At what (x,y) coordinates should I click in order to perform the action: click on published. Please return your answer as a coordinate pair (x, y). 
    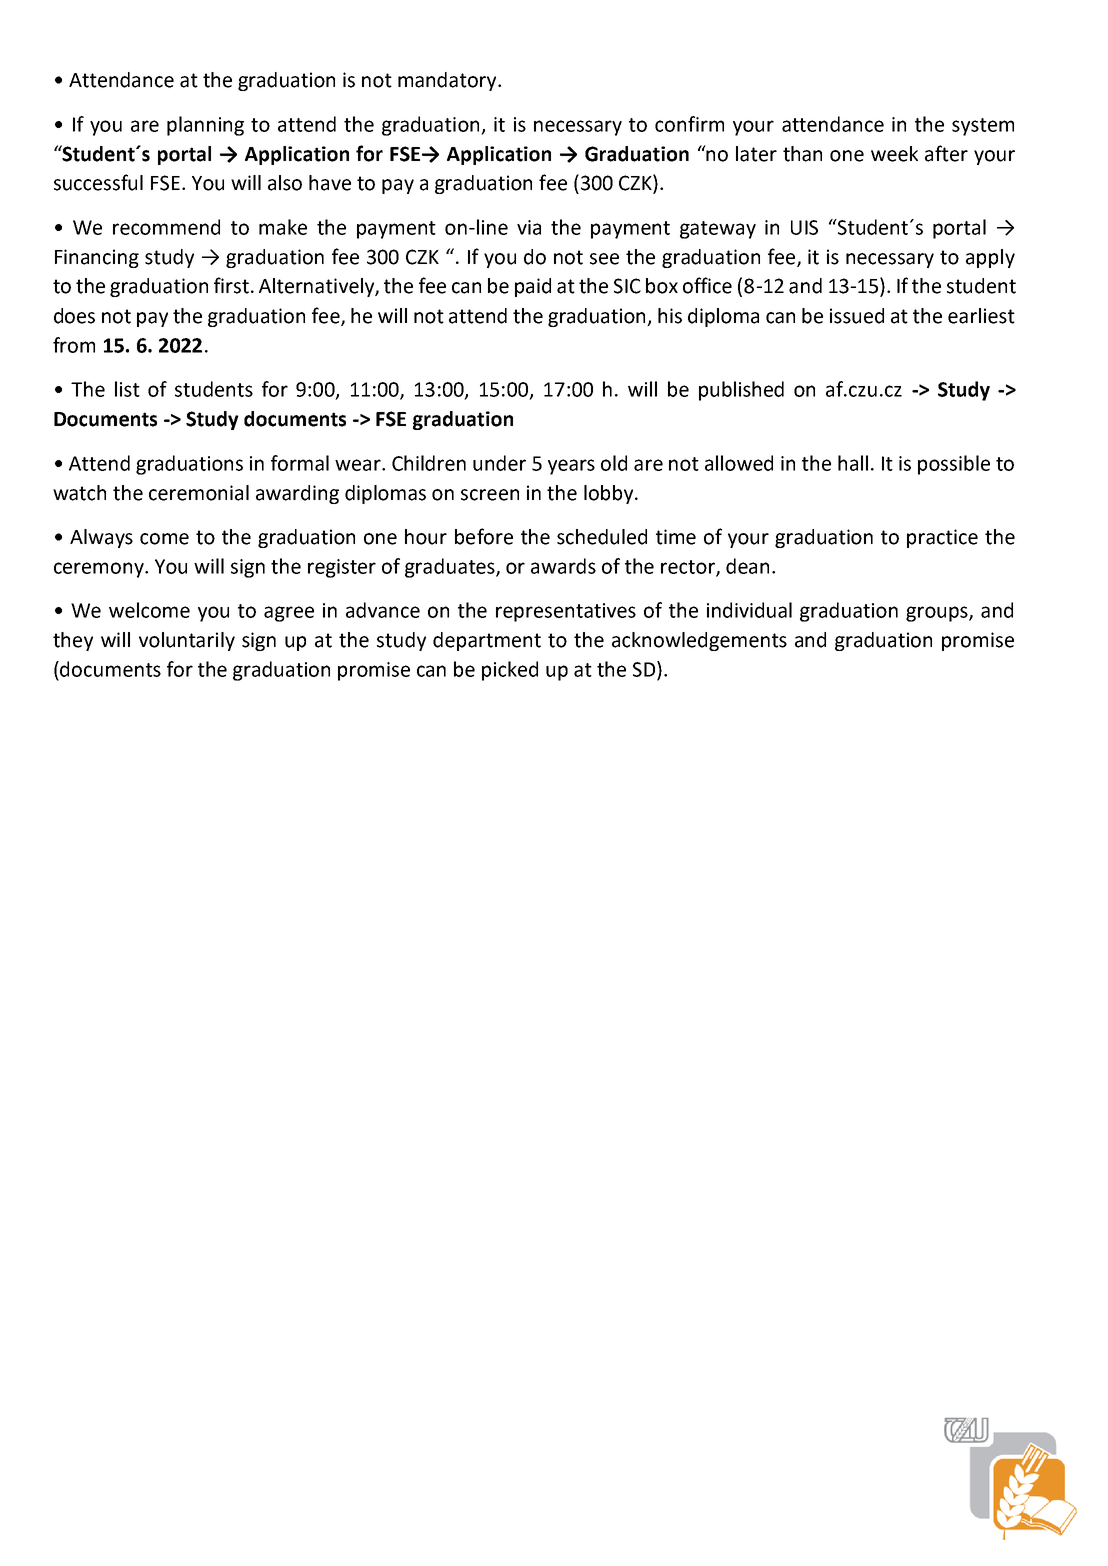
    Looking at the image, I should click on (741, 391).
